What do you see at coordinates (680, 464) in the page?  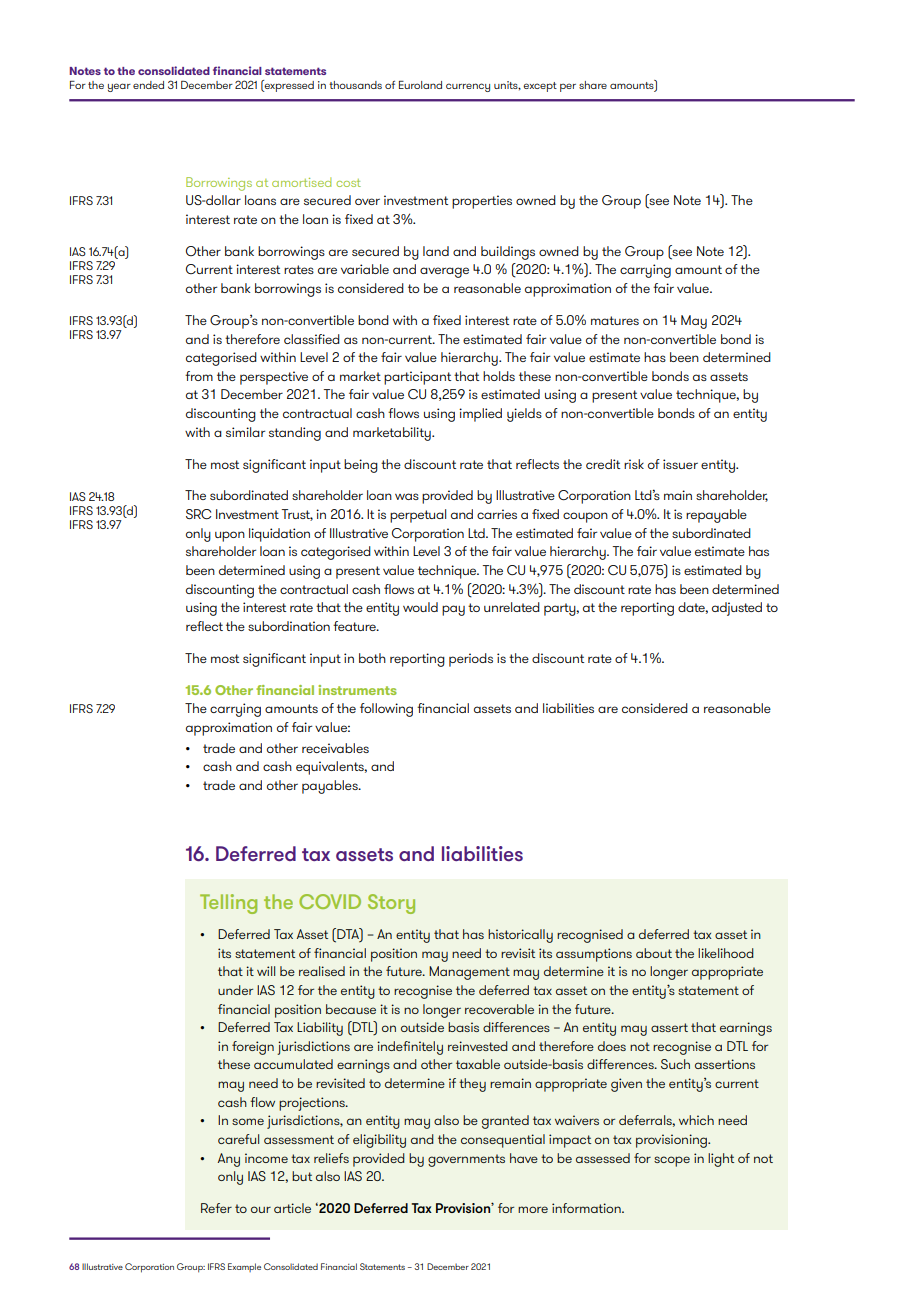 I see `issuer` at bounding box center [680, 464].
